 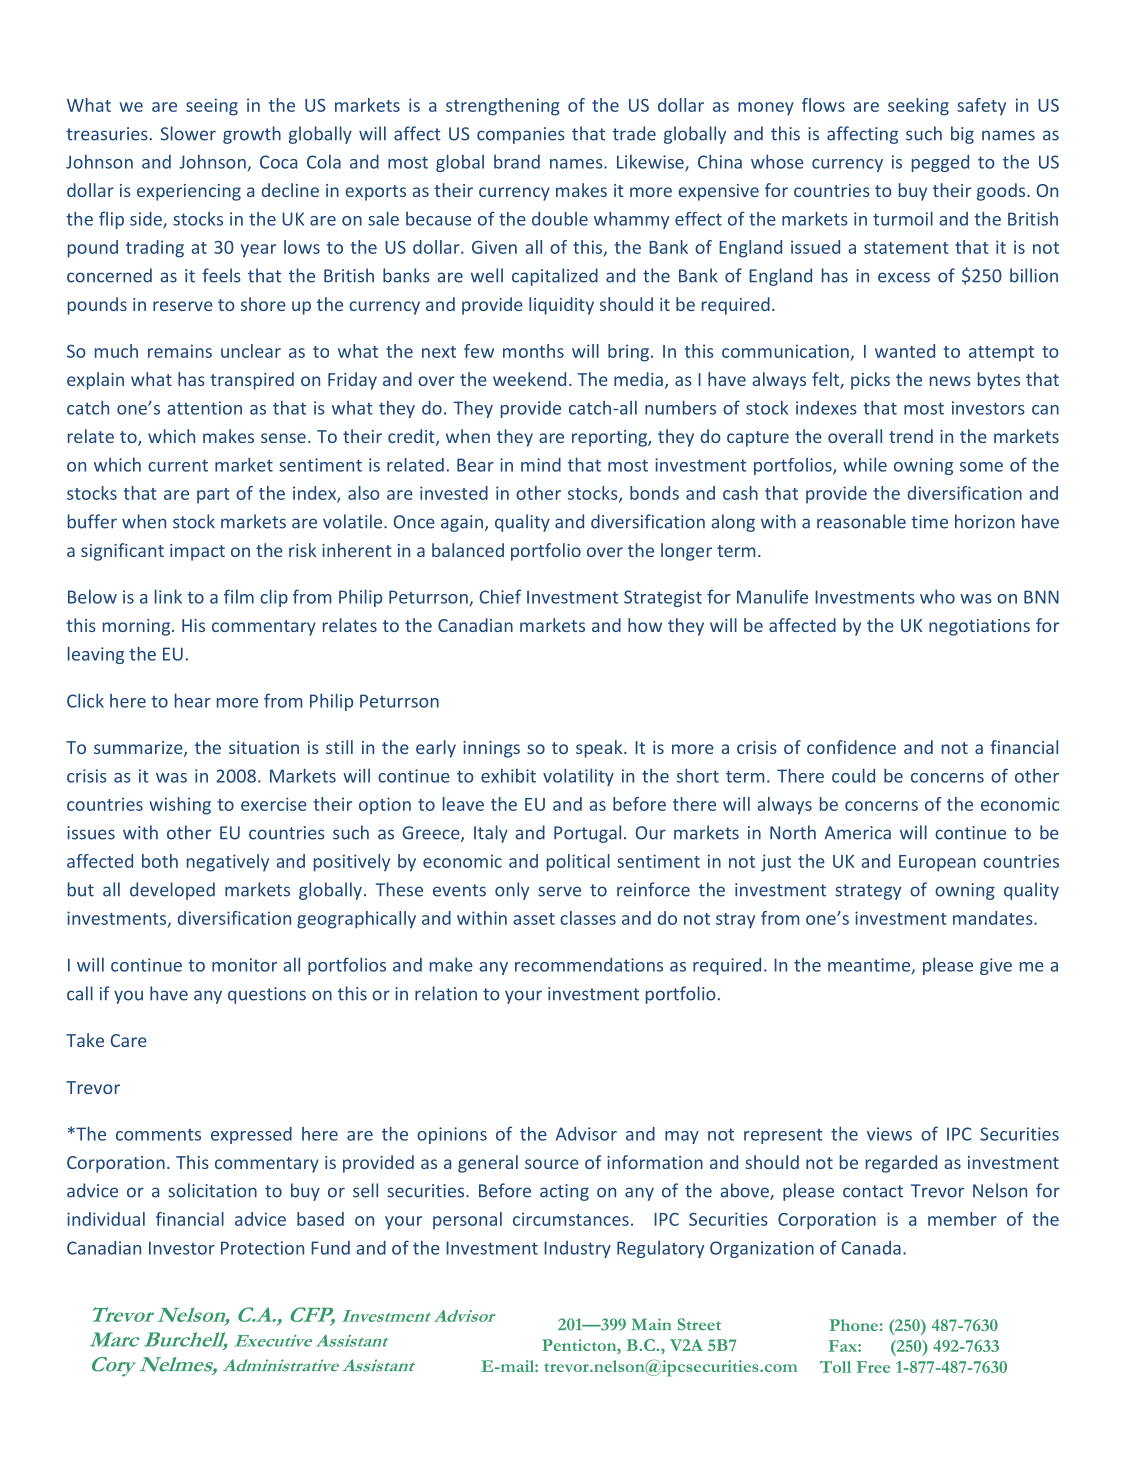 I want to click on companies, so click(x=521, y=135).
